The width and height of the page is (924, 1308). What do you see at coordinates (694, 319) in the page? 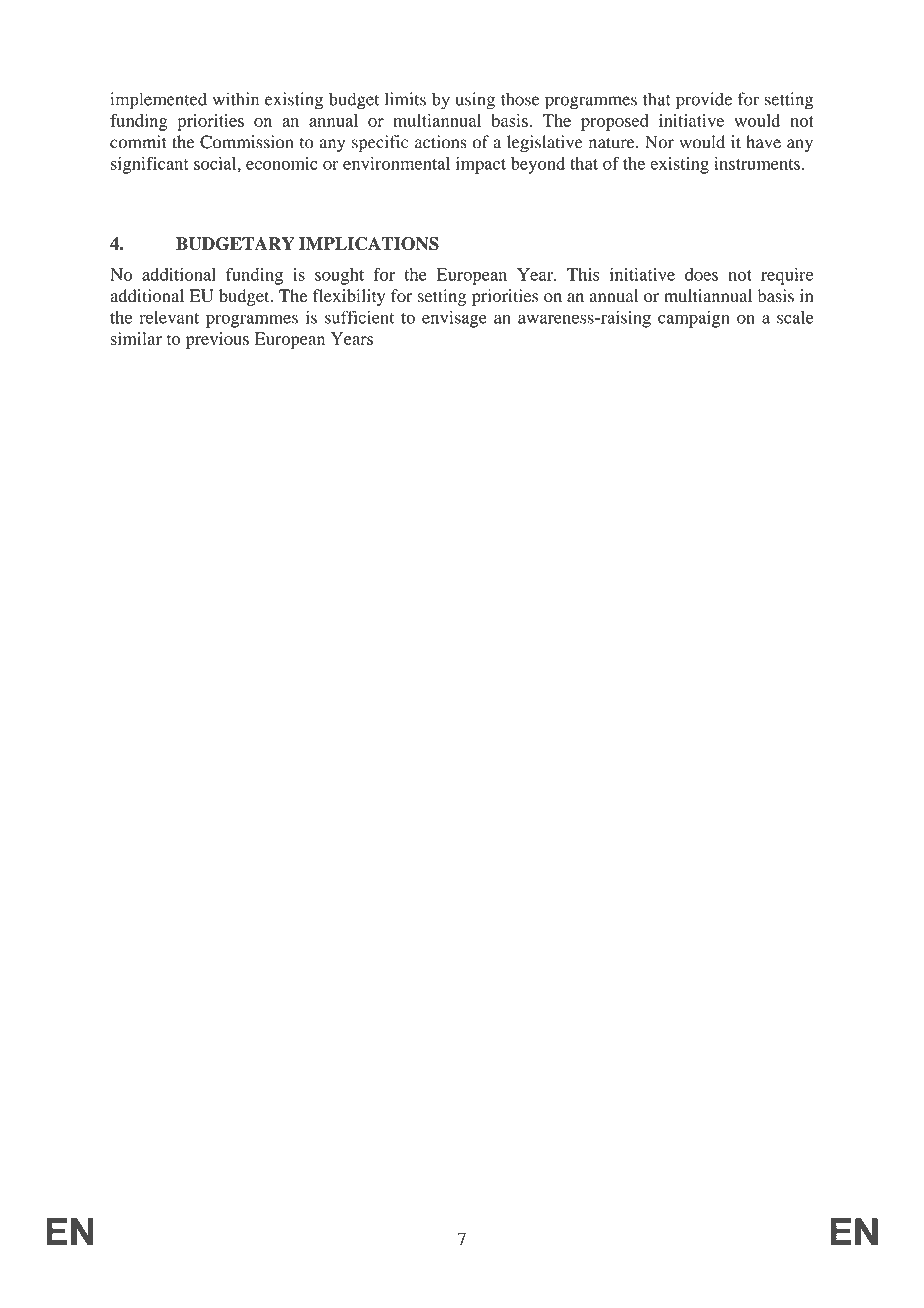
I see `campaign` at bounding box center [694, 319].
